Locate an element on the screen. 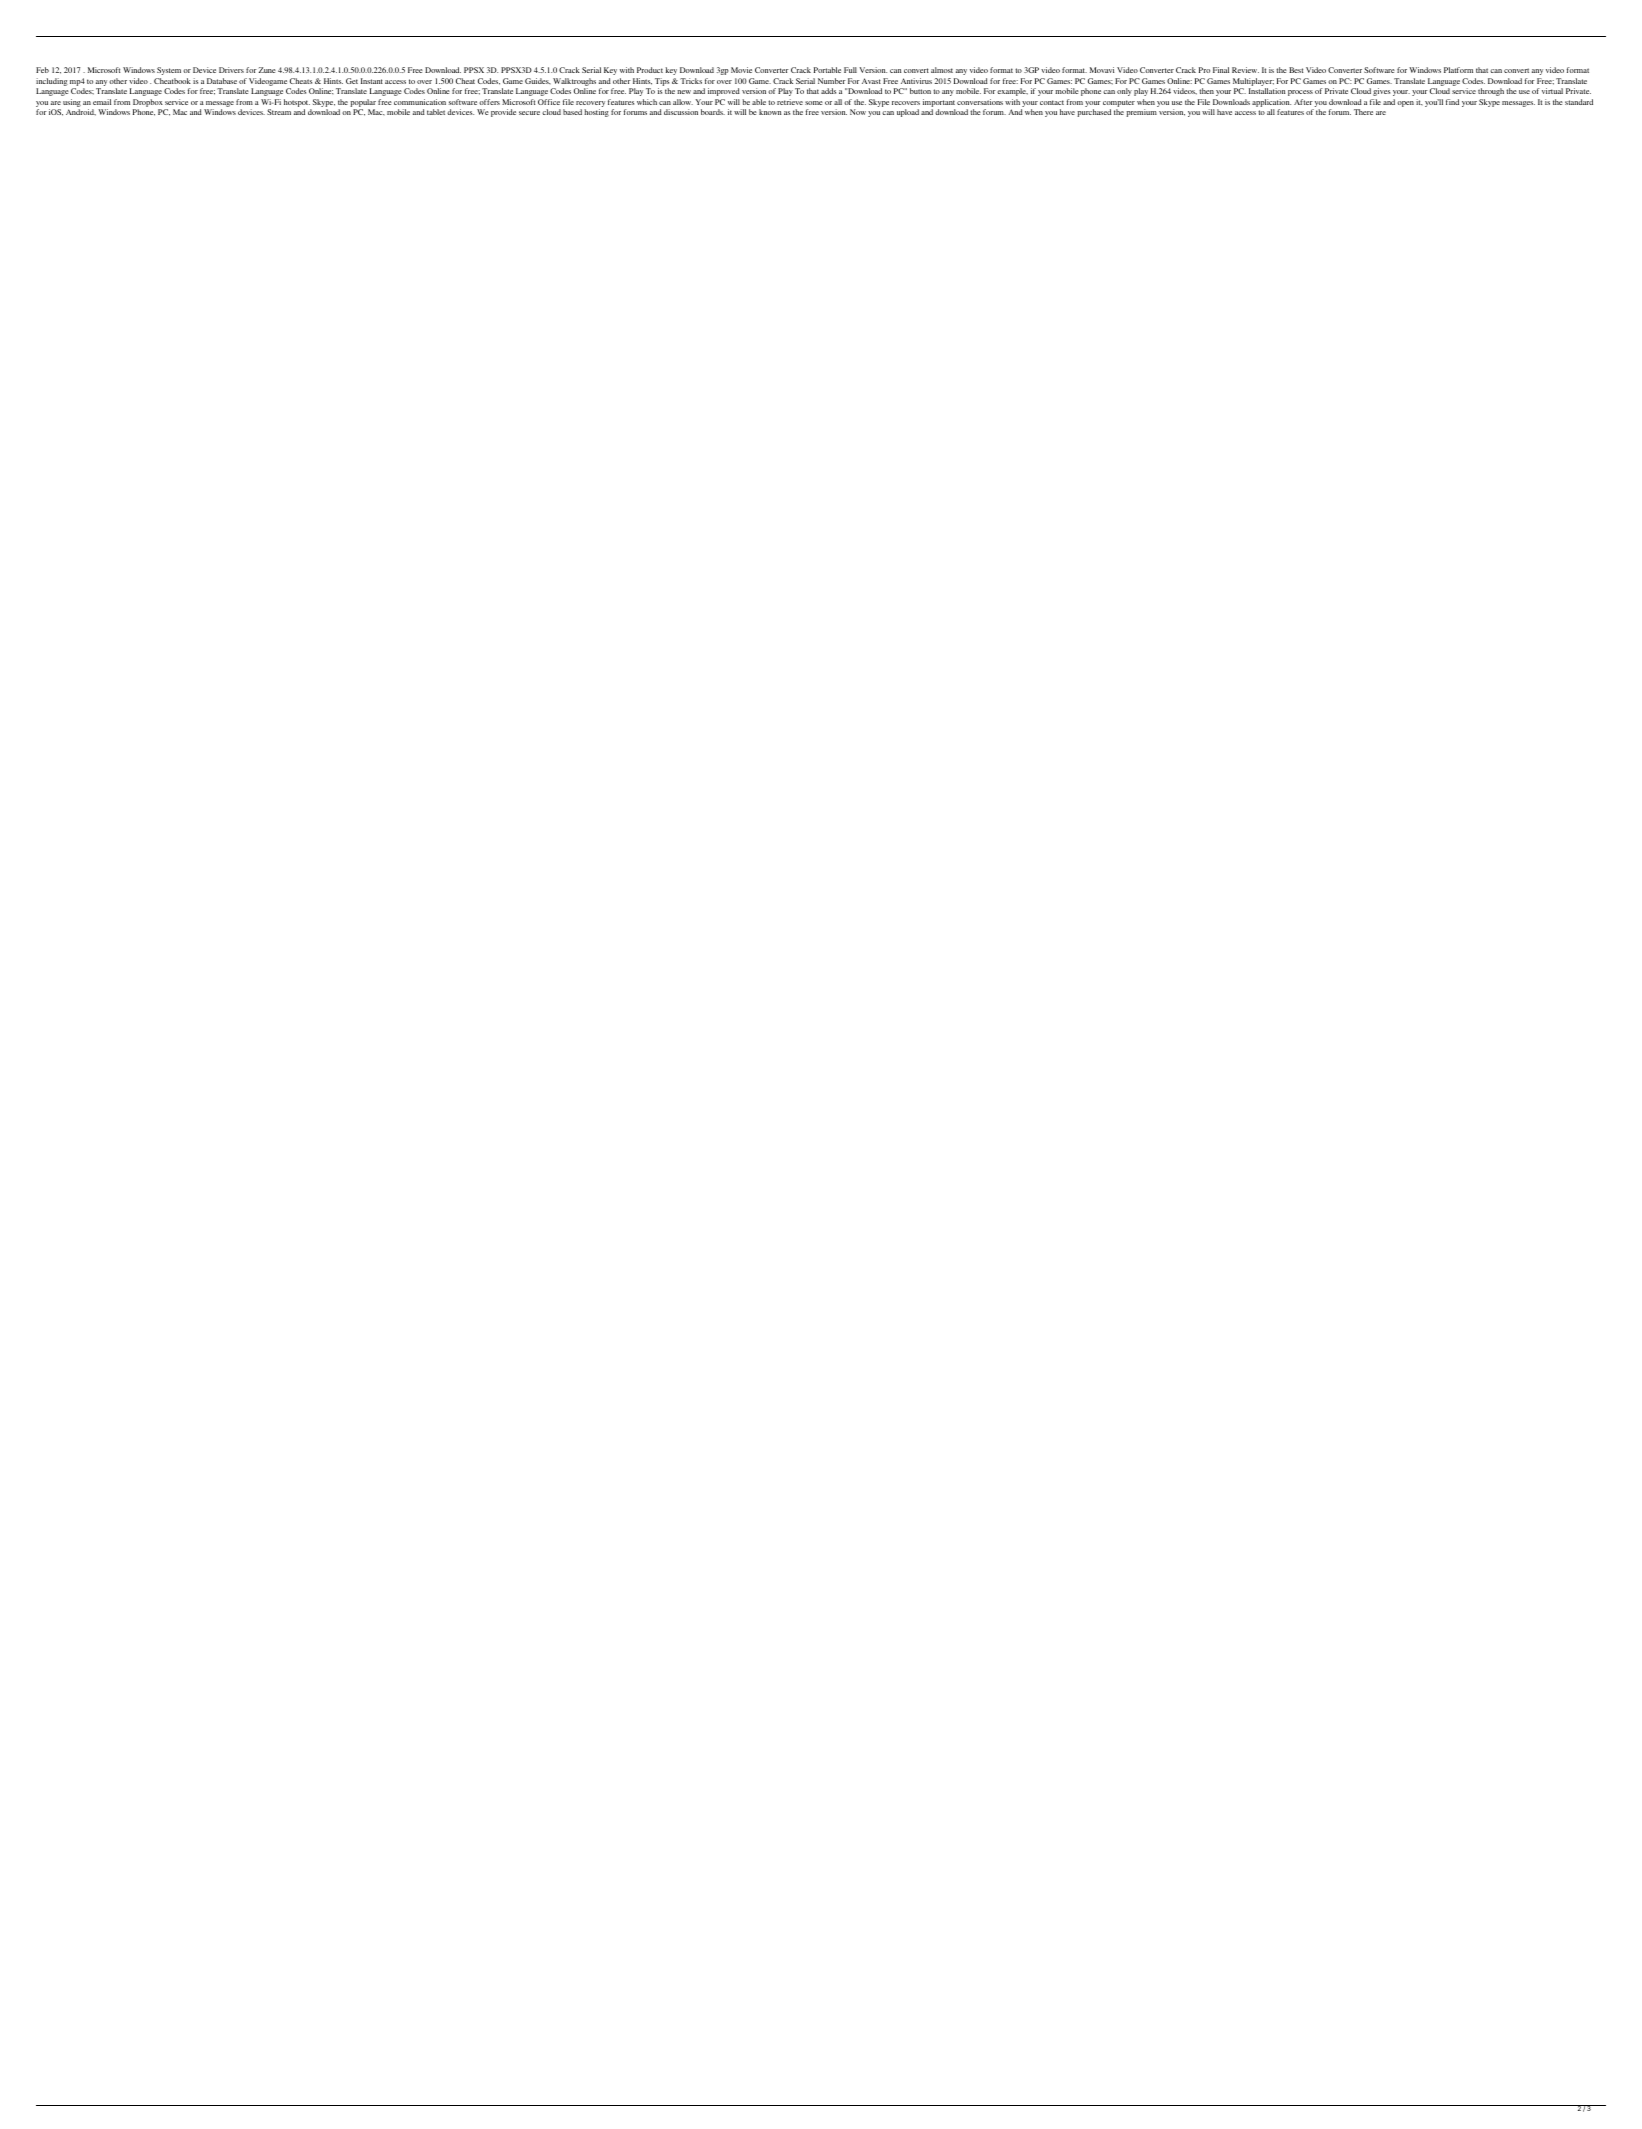  There is located at coordinates (1363, 112).
